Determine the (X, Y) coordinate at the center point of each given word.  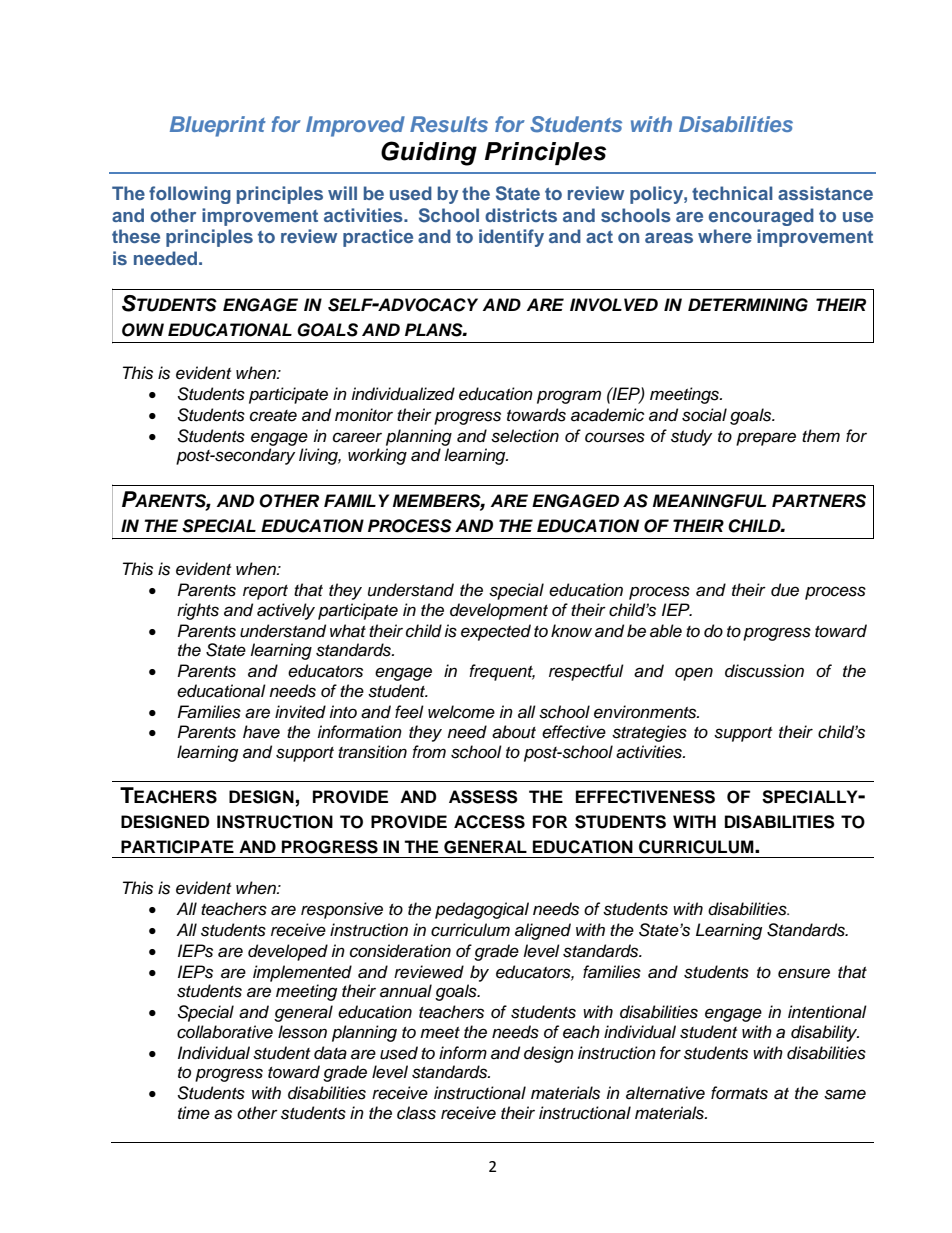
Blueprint (218, 126)
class (416, 1113)
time (194, 1113)
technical (732, 193)
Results (449, 124)
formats (739, 1093)
